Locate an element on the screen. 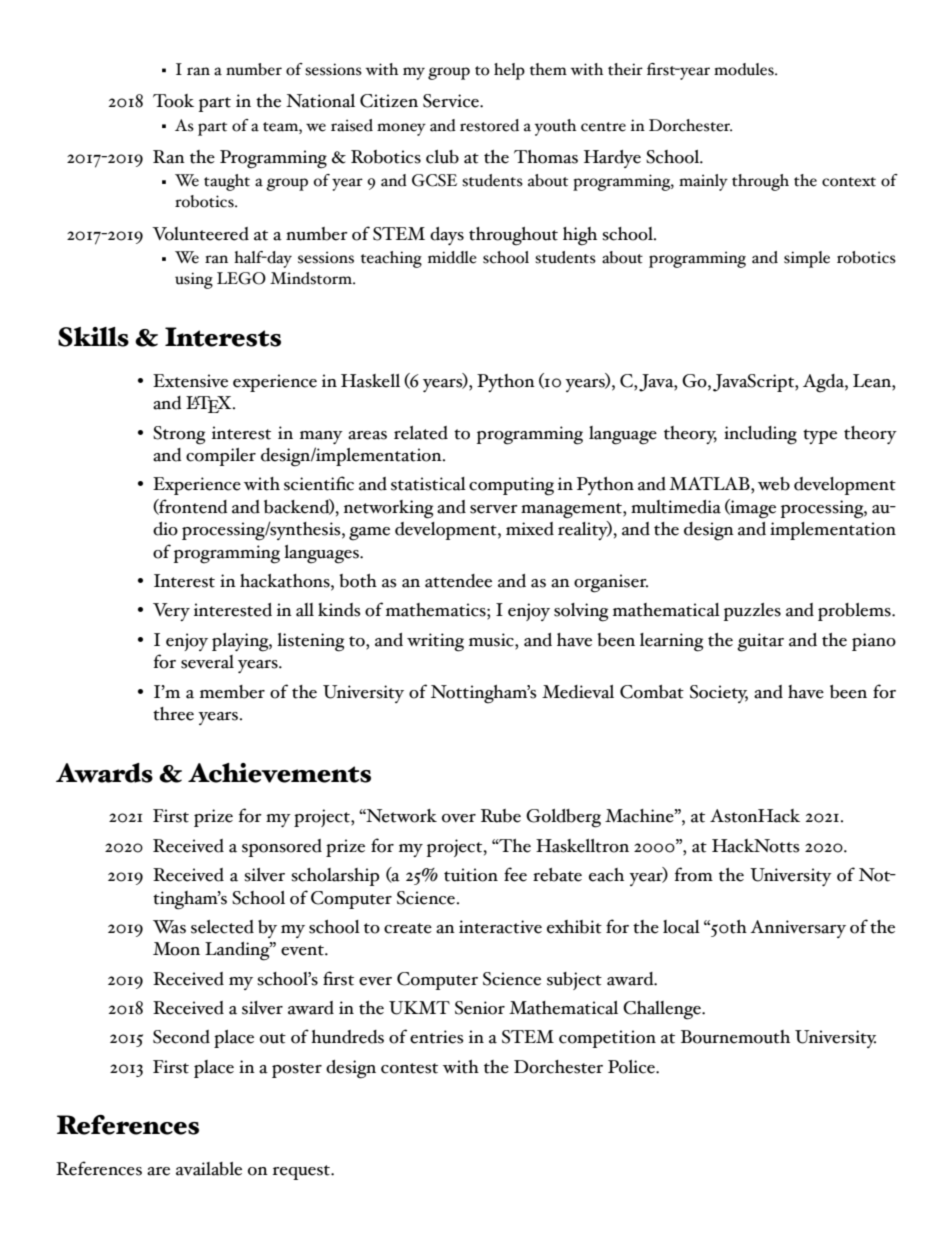  related is located at coordinates (421, 433).
